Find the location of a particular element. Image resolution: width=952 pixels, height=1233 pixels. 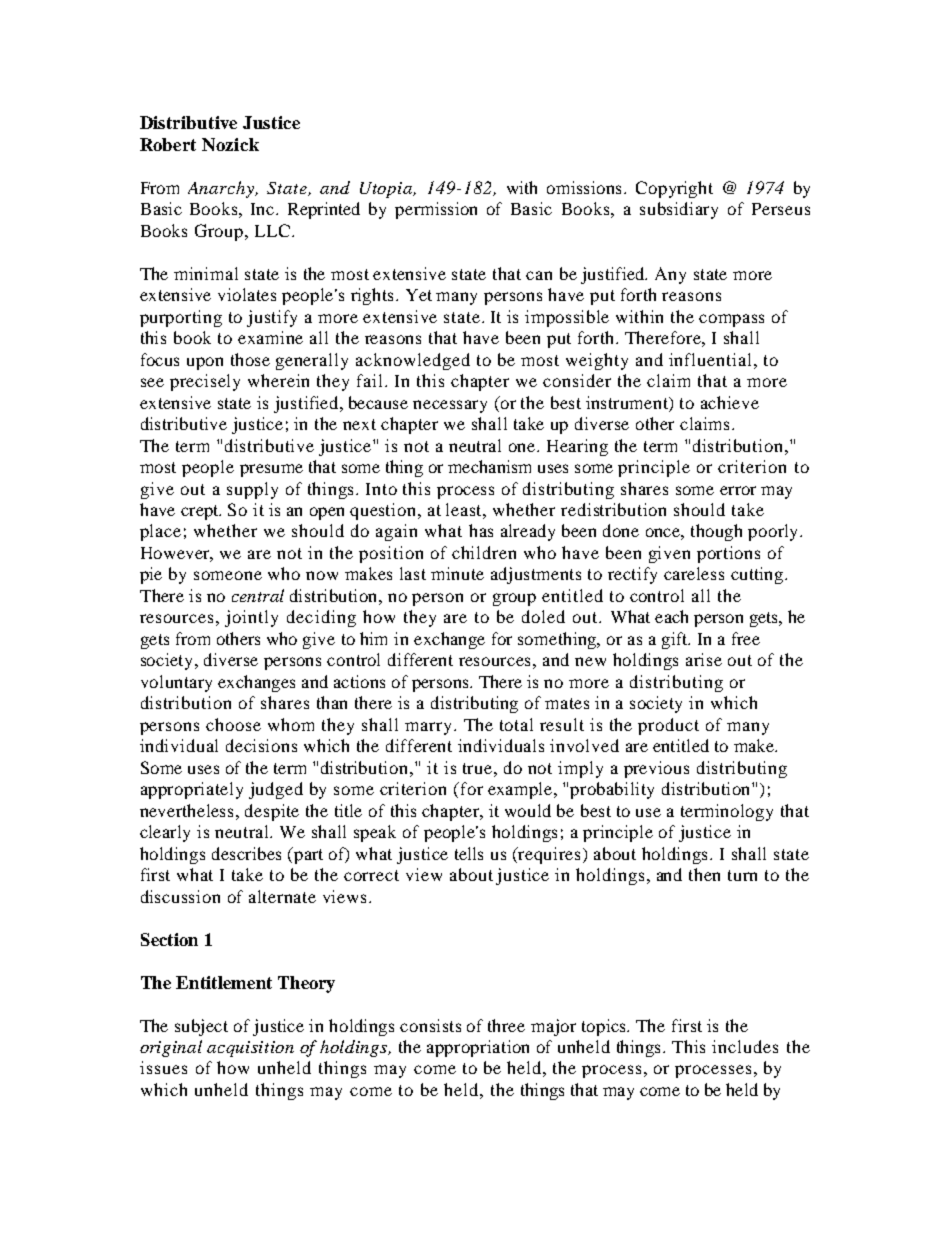

permission is located at coordinates (436, 210).
